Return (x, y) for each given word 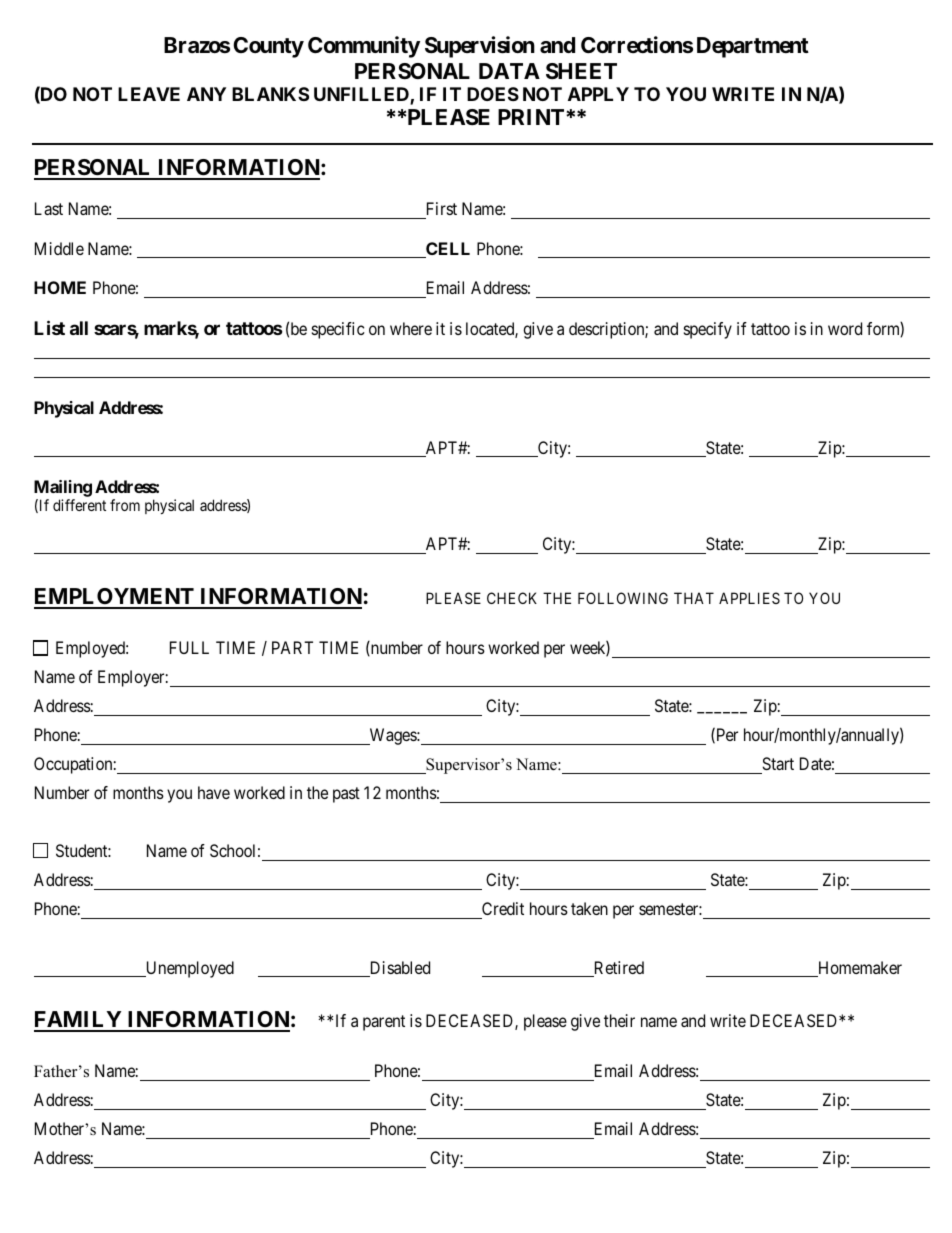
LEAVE (149, 94)
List (49, 327)
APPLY (598, 94)
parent (384, 1023)
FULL (189, 647)
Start (778, 763)
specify (708, 330)
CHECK (512, 598)
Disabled (398, 969)
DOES (493, 94)
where (411, 328)
